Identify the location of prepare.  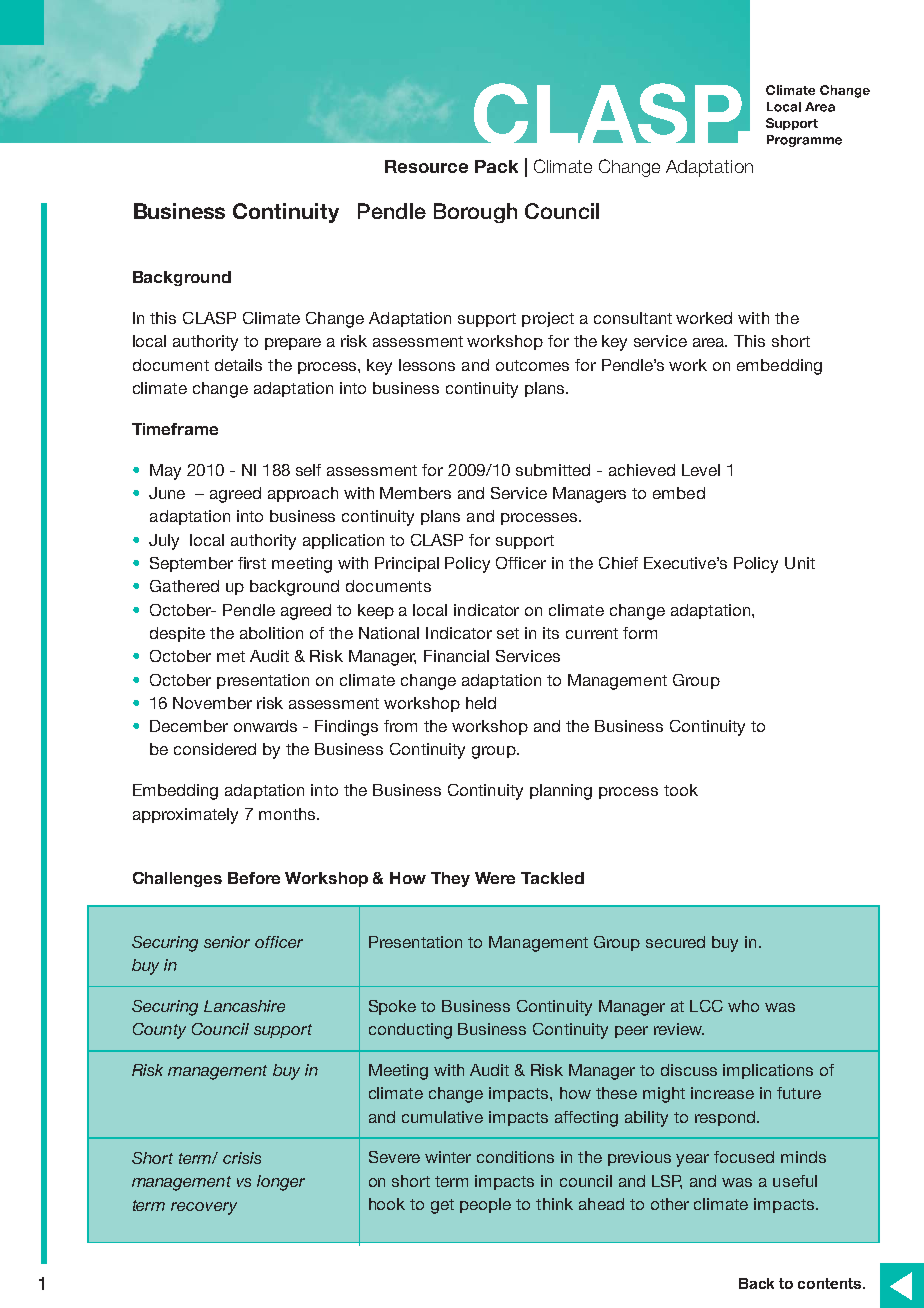
(293, 344).
